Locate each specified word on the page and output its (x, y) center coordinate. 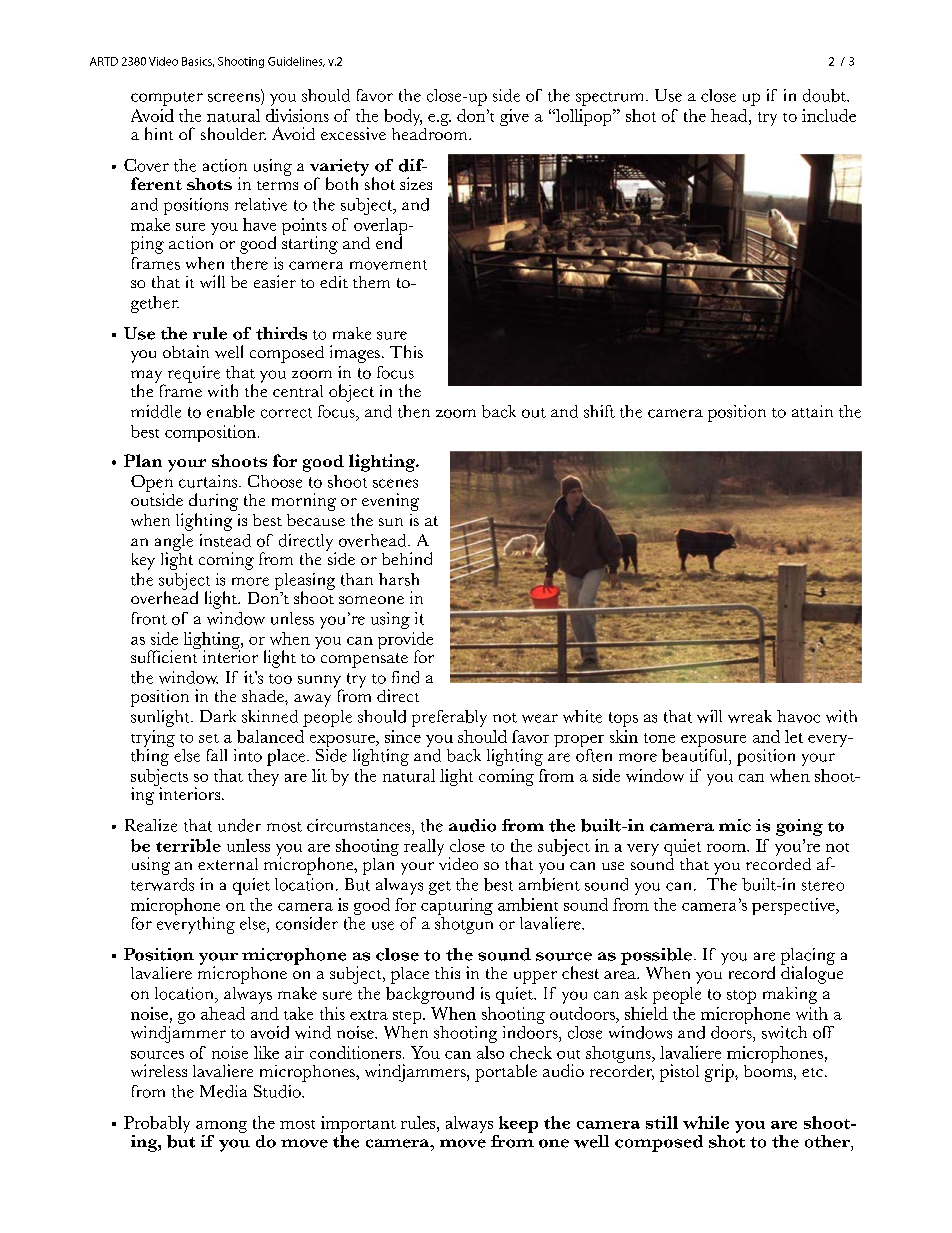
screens (234, 97)
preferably (449, 718)
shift (599, 411)
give (514, 117)
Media (223, 1091)
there (249, 263)
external (228, 864)
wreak (750, 716)
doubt (825, 95)
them (371, 282)
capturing (457, 908)
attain (812, 411)
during (213, 502)
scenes (395, 483)
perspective (794, 906)
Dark (218, 716)
